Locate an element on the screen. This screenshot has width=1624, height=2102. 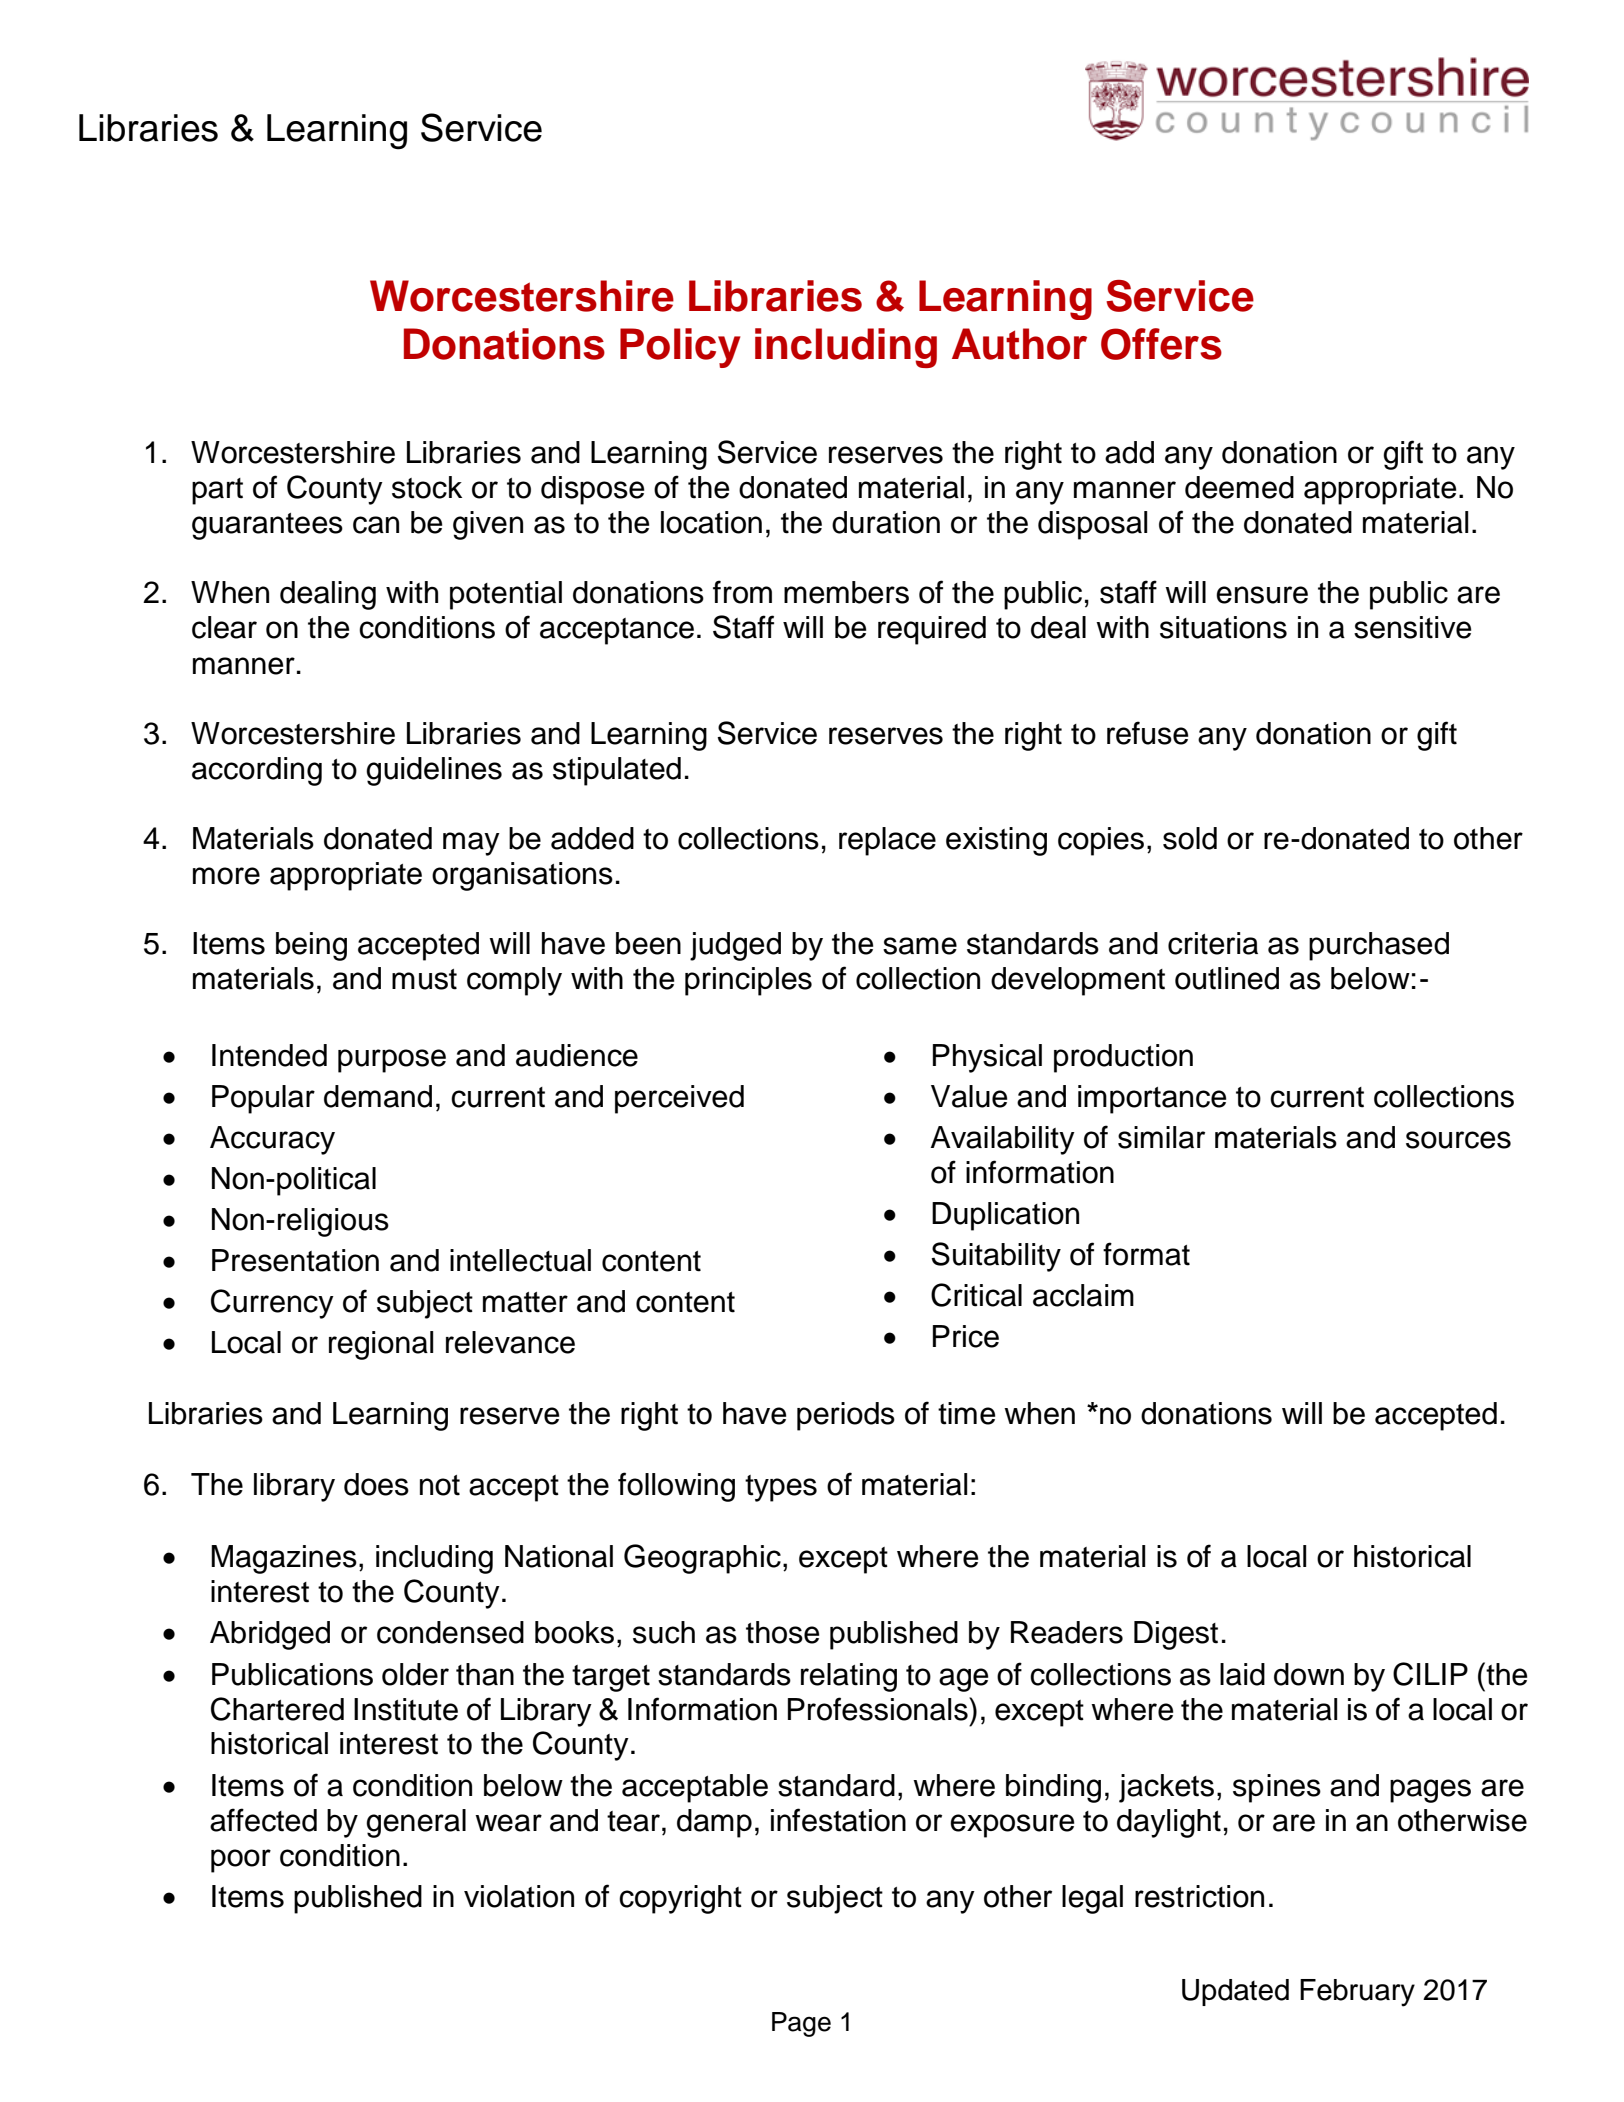
deemed is located at coordinates (1239, 487).
